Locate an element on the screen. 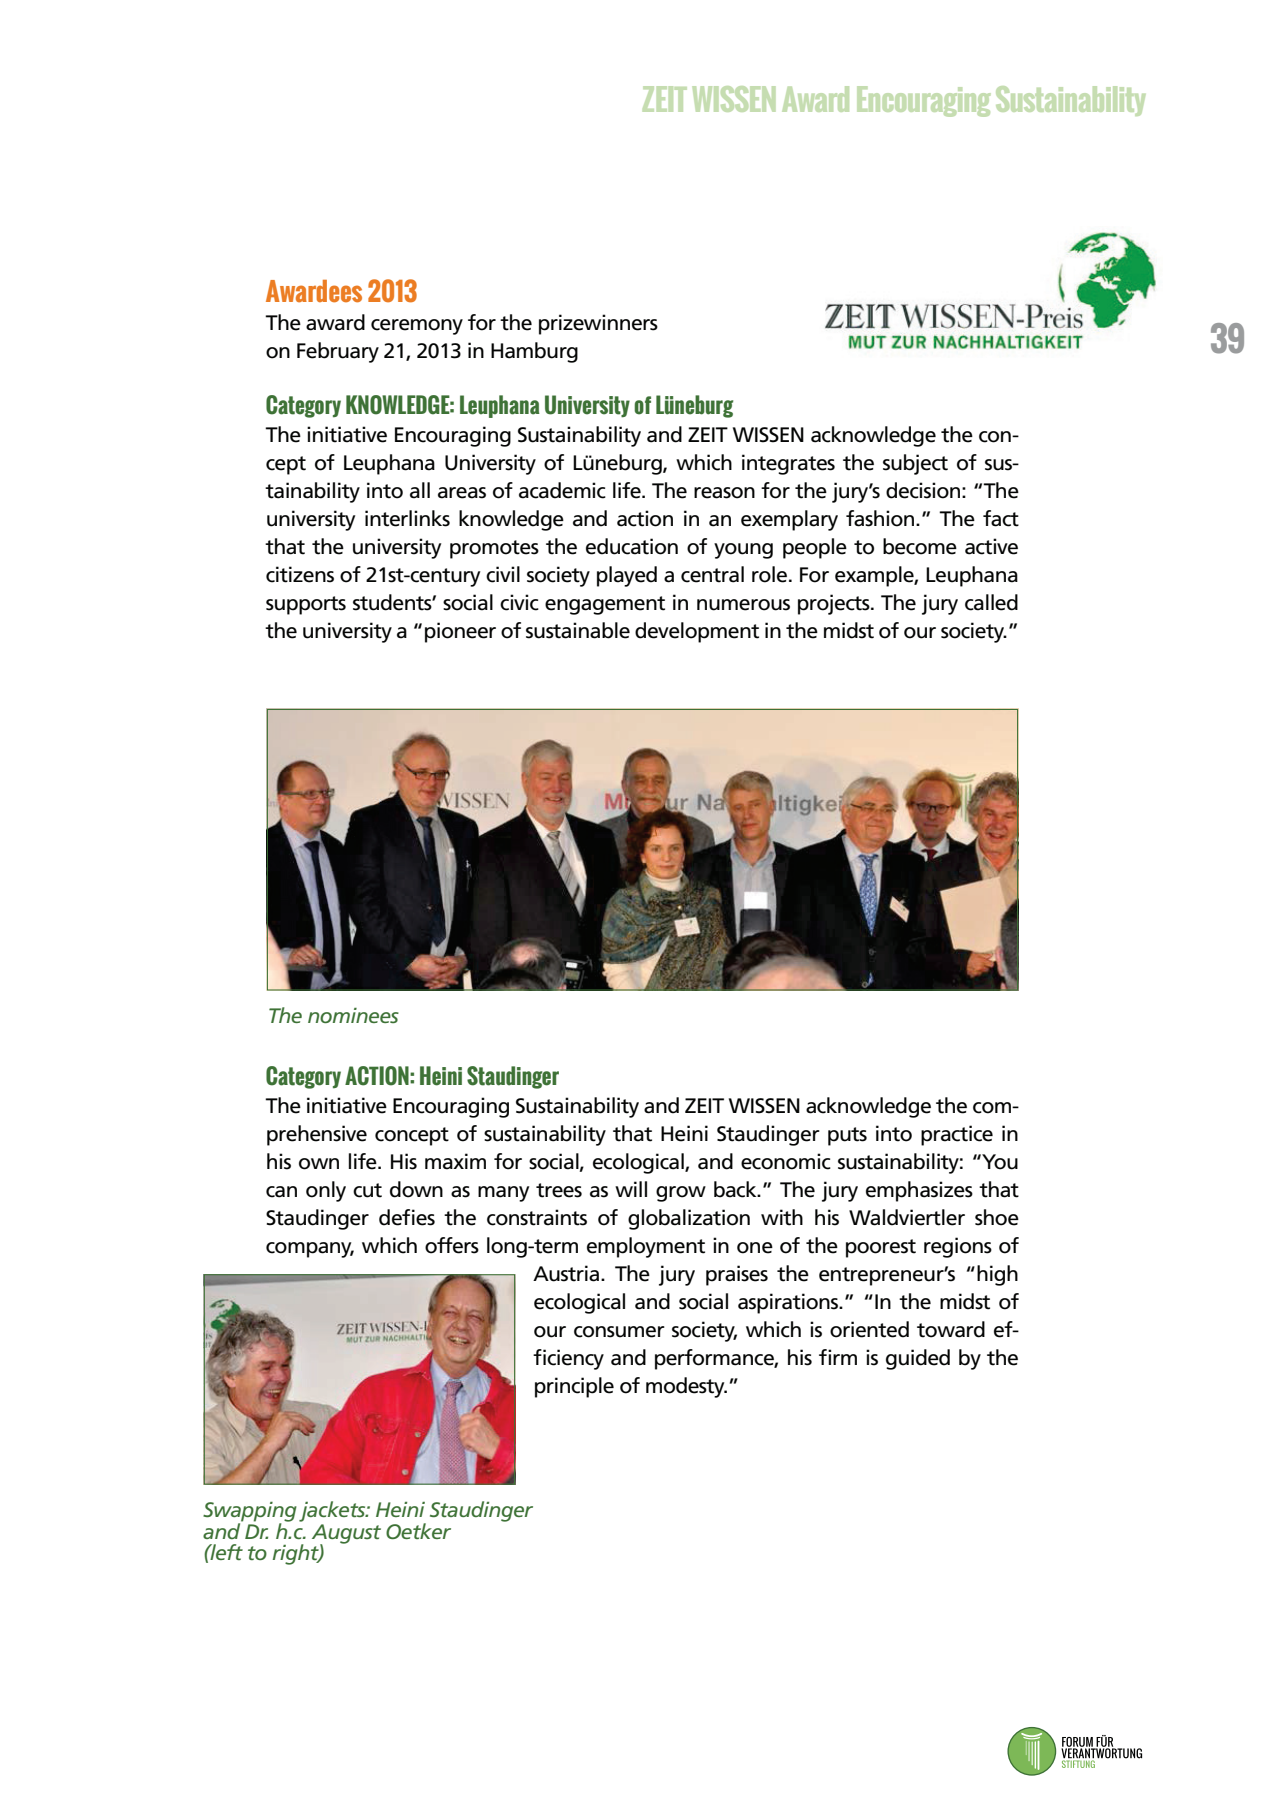 The height and width of the screenshot is (1813, 1281). will is located at coordinates (631, 1189).
